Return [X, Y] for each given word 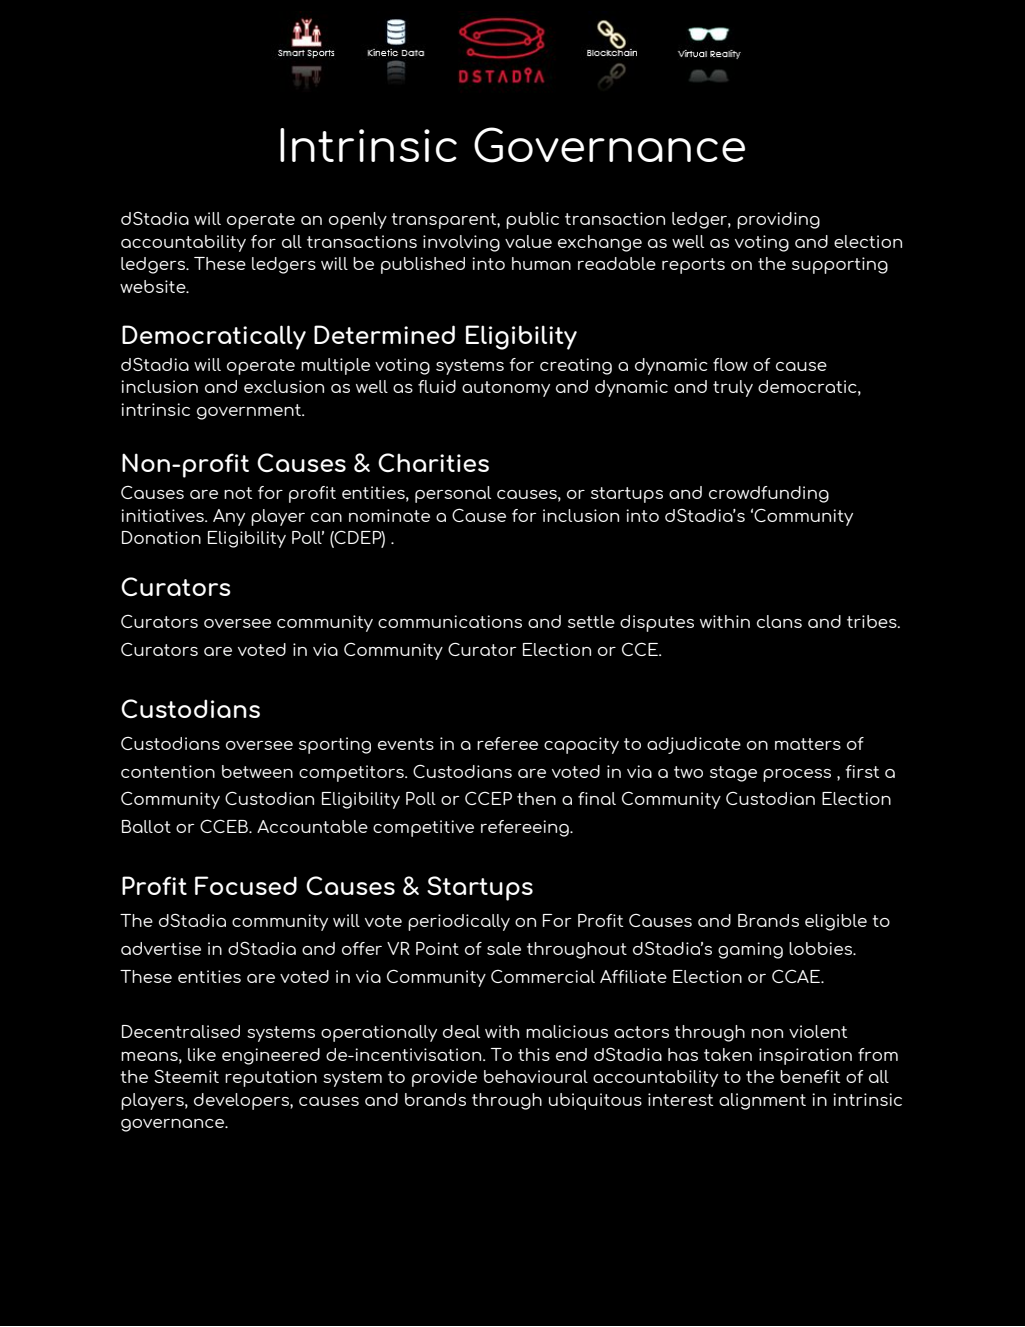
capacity [581, 745]
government [250, 412]
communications [450, 621]
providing [778, 220]
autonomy [506, 389]
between [257, 771]
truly [733, 388]
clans [779, 621]
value [528, 241]
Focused [246, 885]
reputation [271, 1078]
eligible [836, 922]
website [154, 286]
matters [808, 744]
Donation [161, 537]
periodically [459, 922]
